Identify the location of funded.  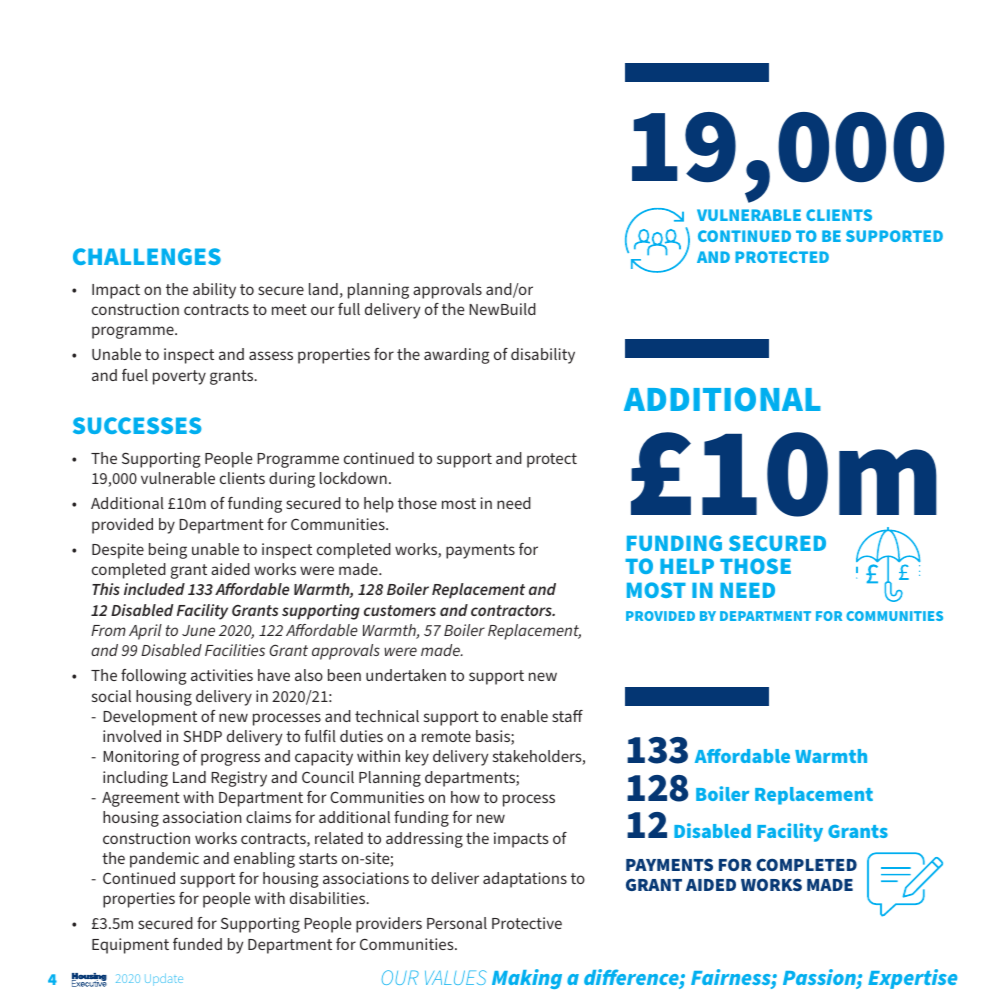
(197, 944).
